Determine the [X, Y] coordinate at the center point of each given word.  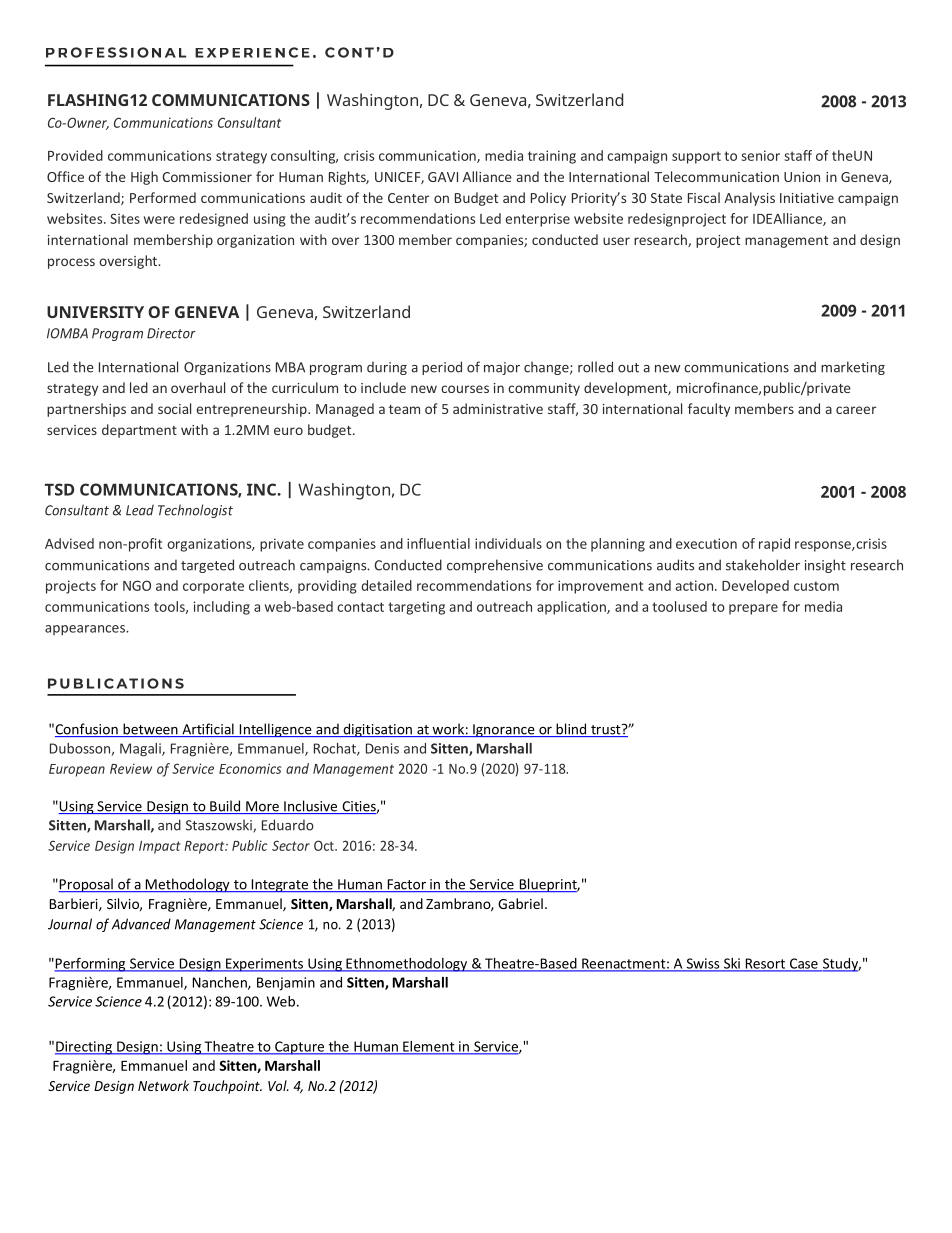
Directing [84, 1048]
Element [429, 1047]
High [144, 178]
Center [408, 198]
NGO [137, 585]
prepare [753, 609]
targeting [416, 608]
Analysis [749, 199]
